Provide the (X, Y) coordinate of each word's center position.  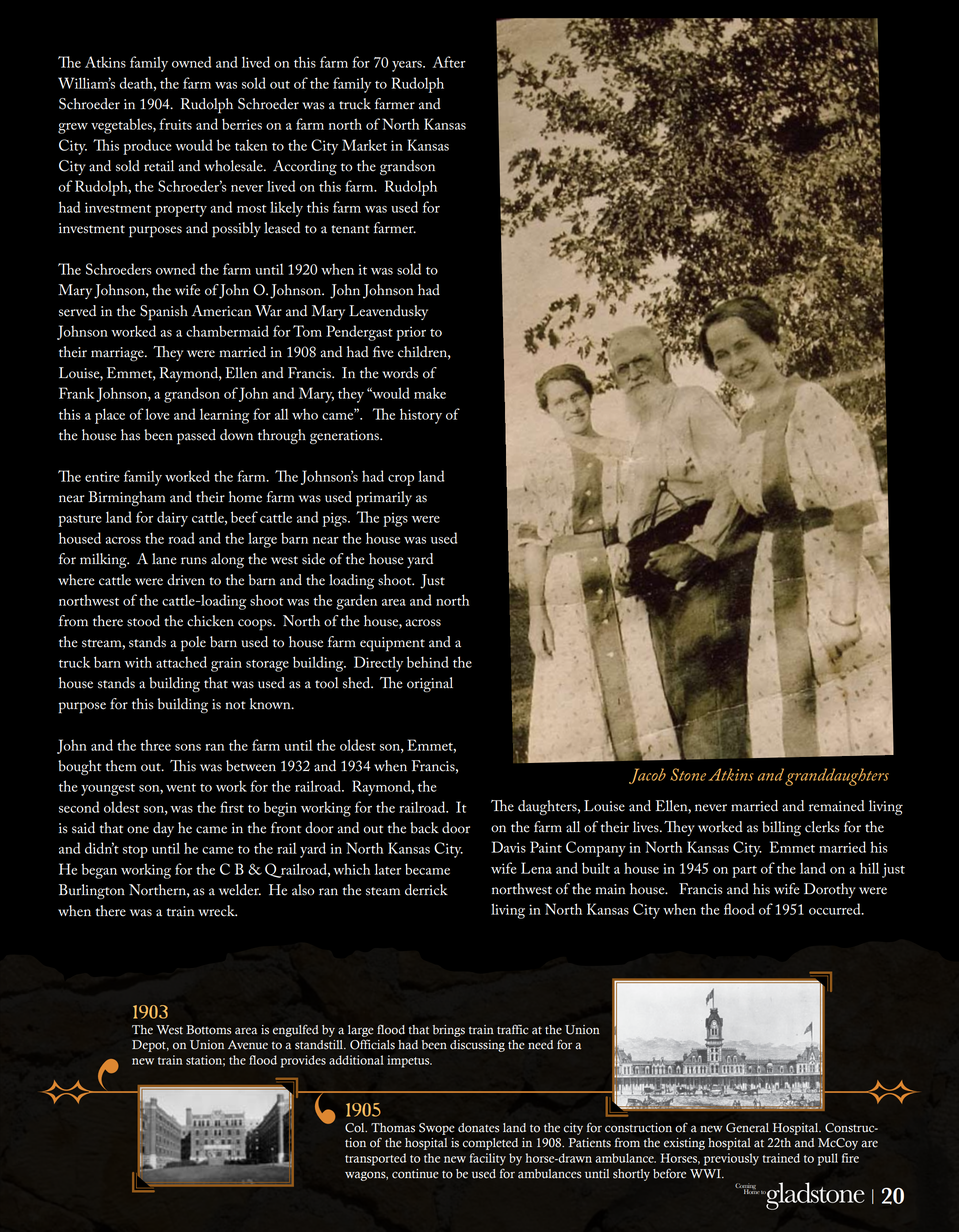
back (424, 828)
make (430, 393)
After (449, 62)
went (181, 787)
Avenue (248, 1045)
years (408, 66)
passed (196, 437)
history (421, 416)
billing (781, 829)
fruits (175, 124)
